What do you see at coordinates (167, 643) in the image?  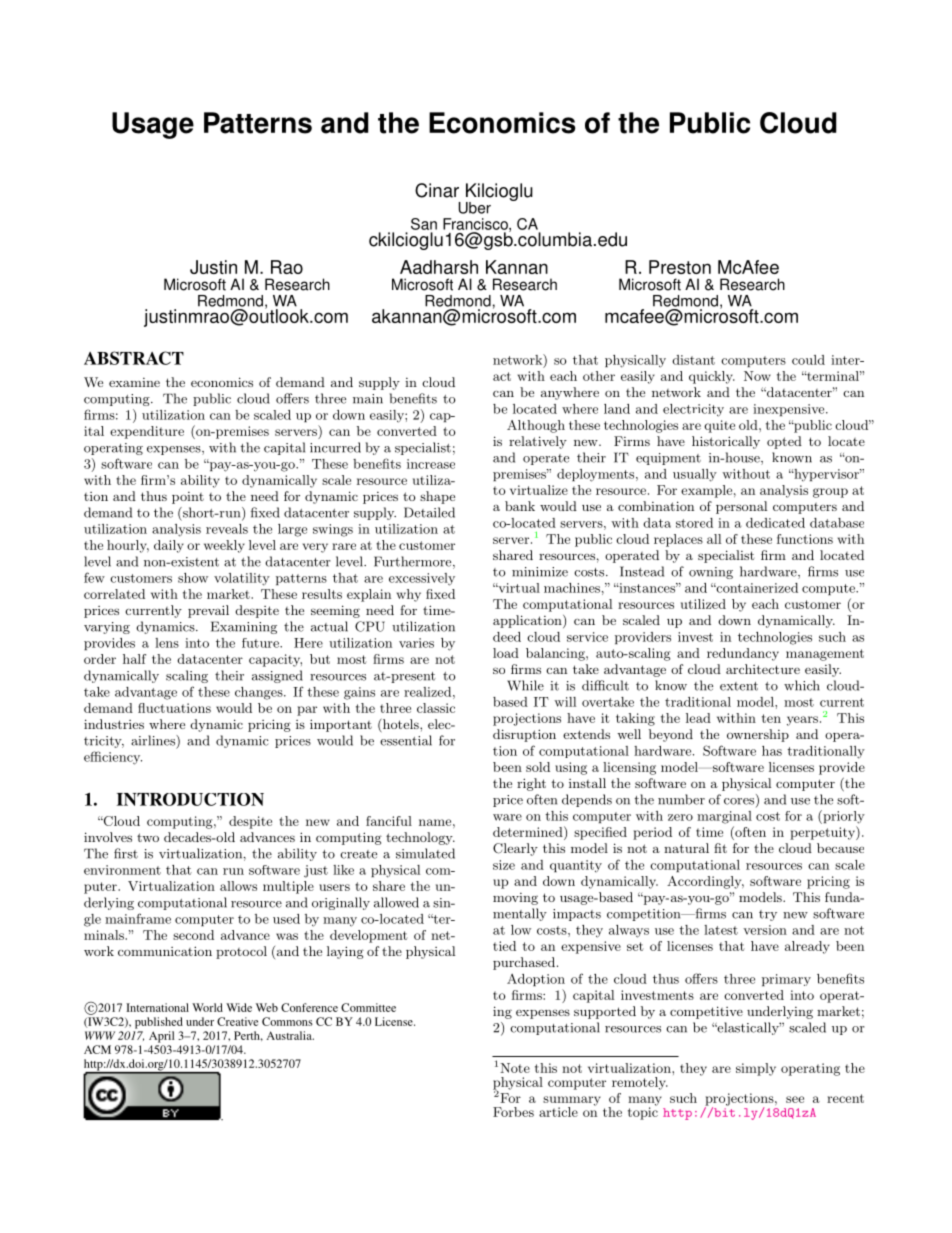 I see `lens` at bounding box center [167, 643].
